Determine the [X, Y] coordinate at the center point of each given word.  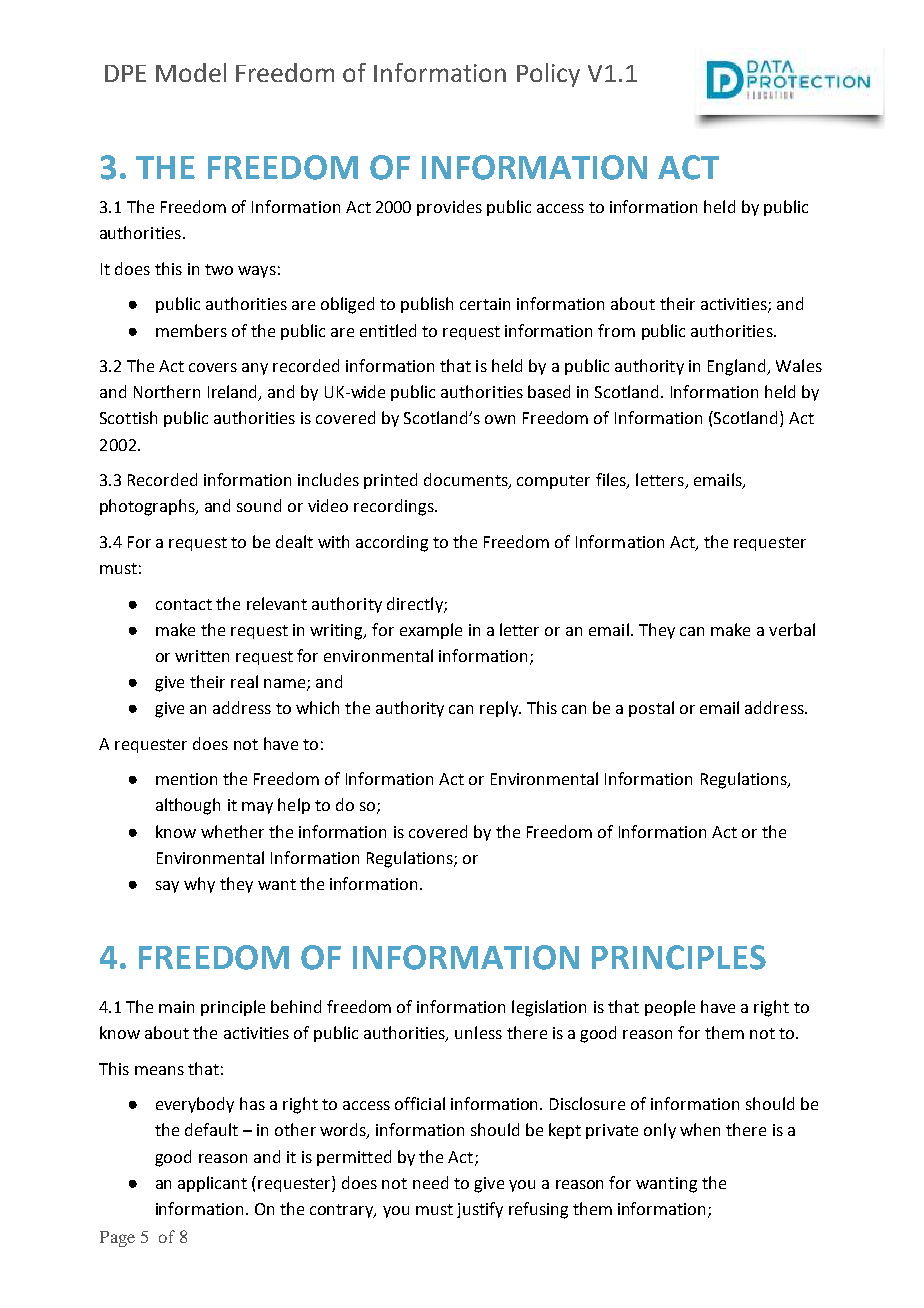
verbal [792, 629]
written [202, 656]
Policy [548, 75]
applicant [212, 1184]
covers [213, 367]
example [431, 631]
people [670, 1008]
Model [191, 72]
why [199, 885]
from [616, 330]
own [500, 419]
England [738, 367]
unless [478, 1032]
